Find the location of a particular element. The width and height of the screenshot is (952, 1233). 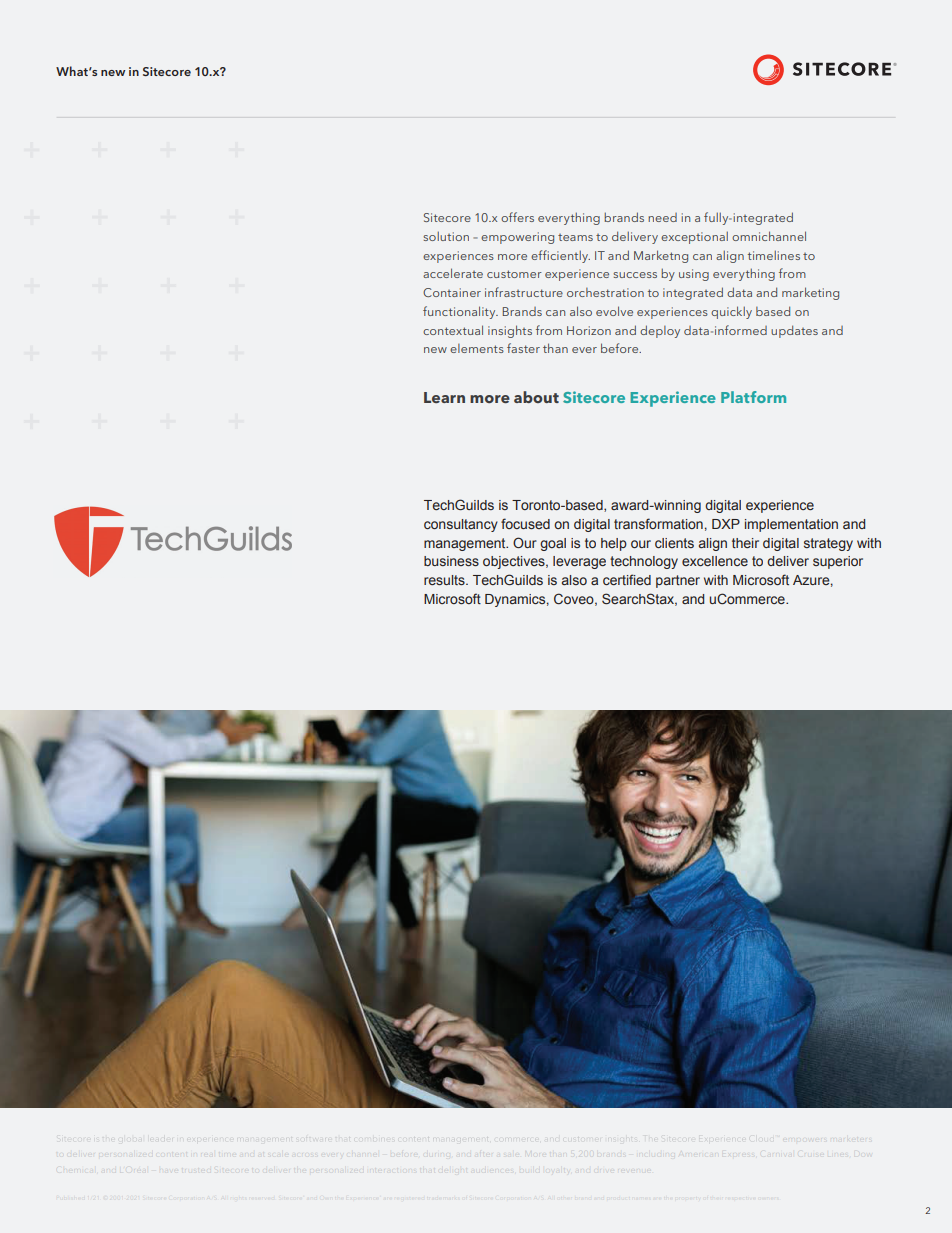

empowering is located at coordinates (517, 238).
